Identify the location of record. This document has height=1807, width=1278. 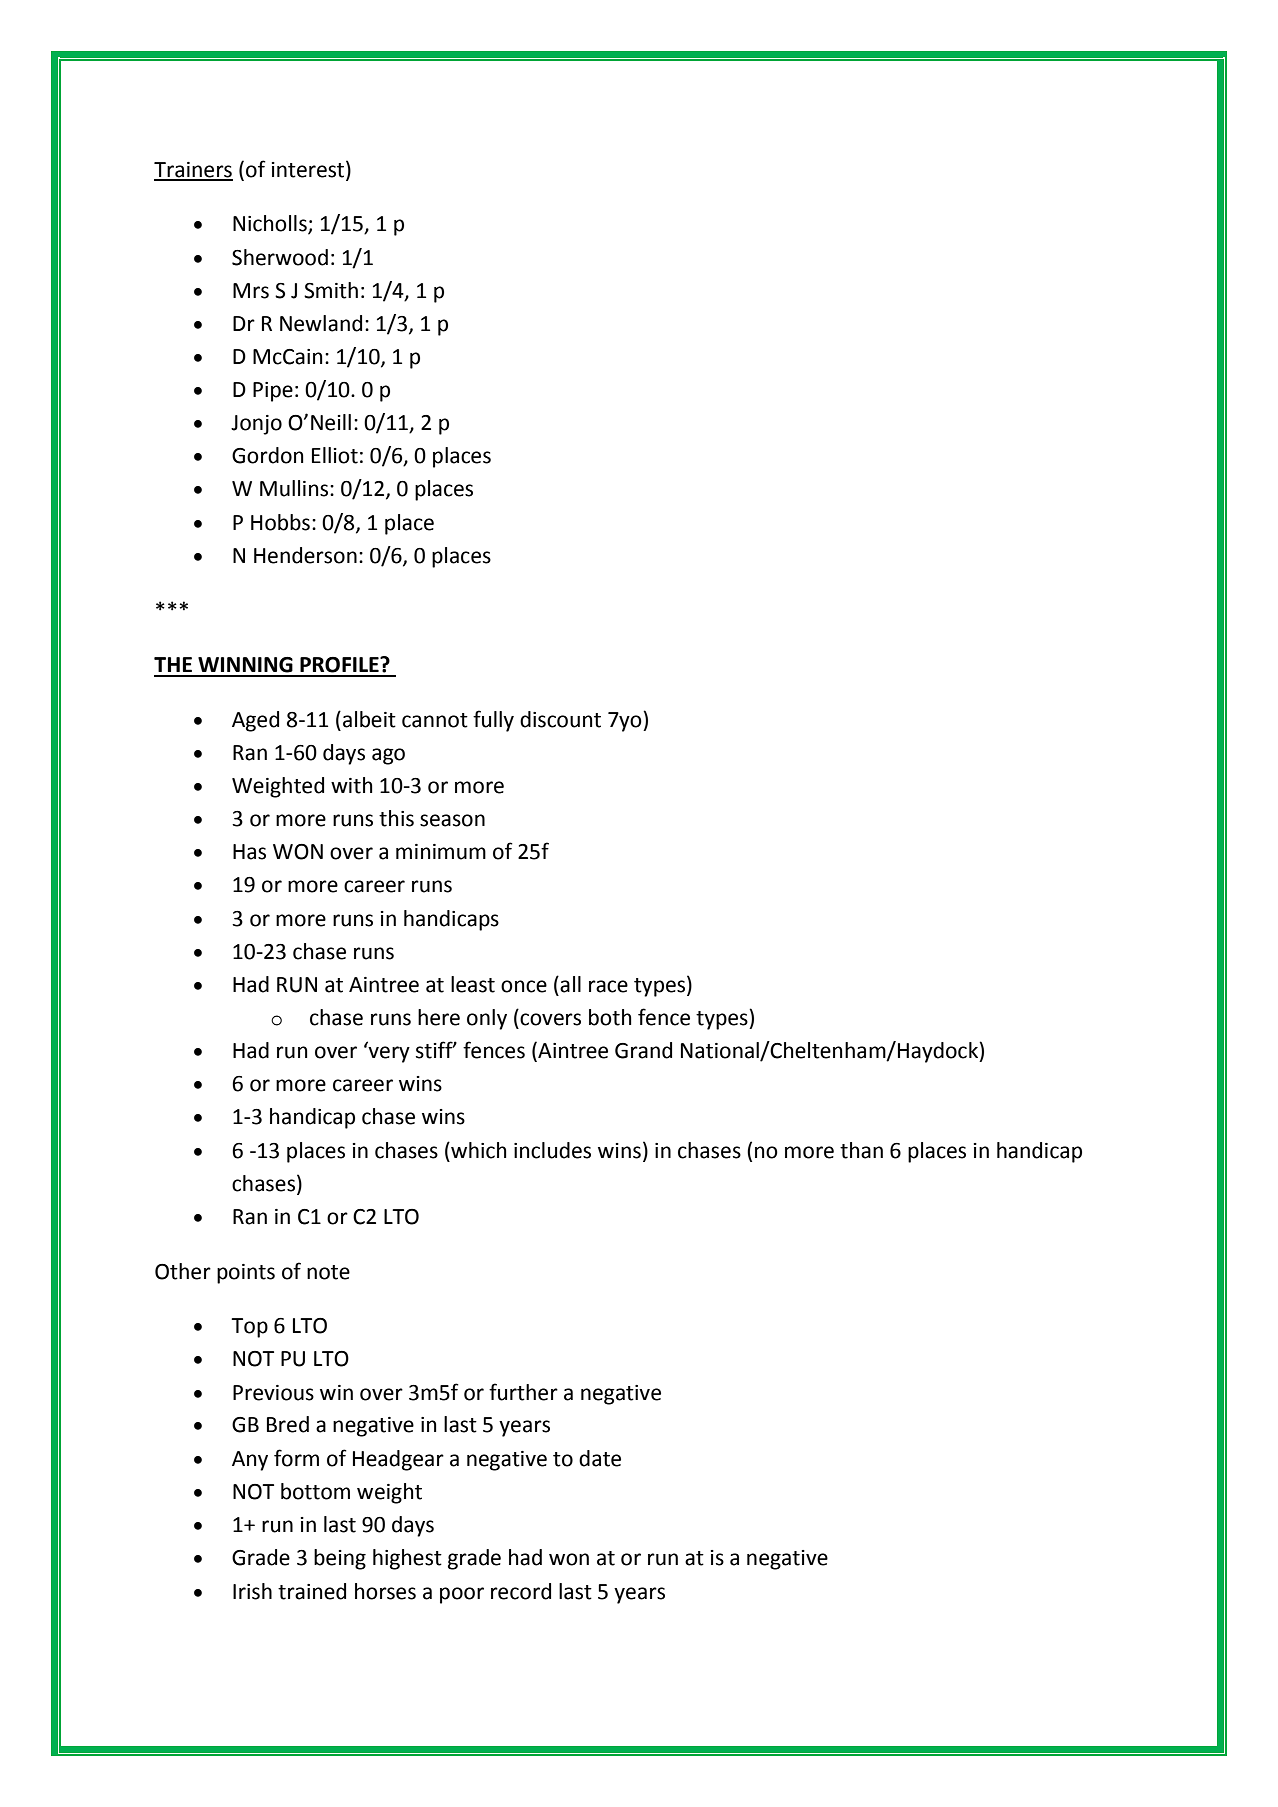
(521, 1591).
